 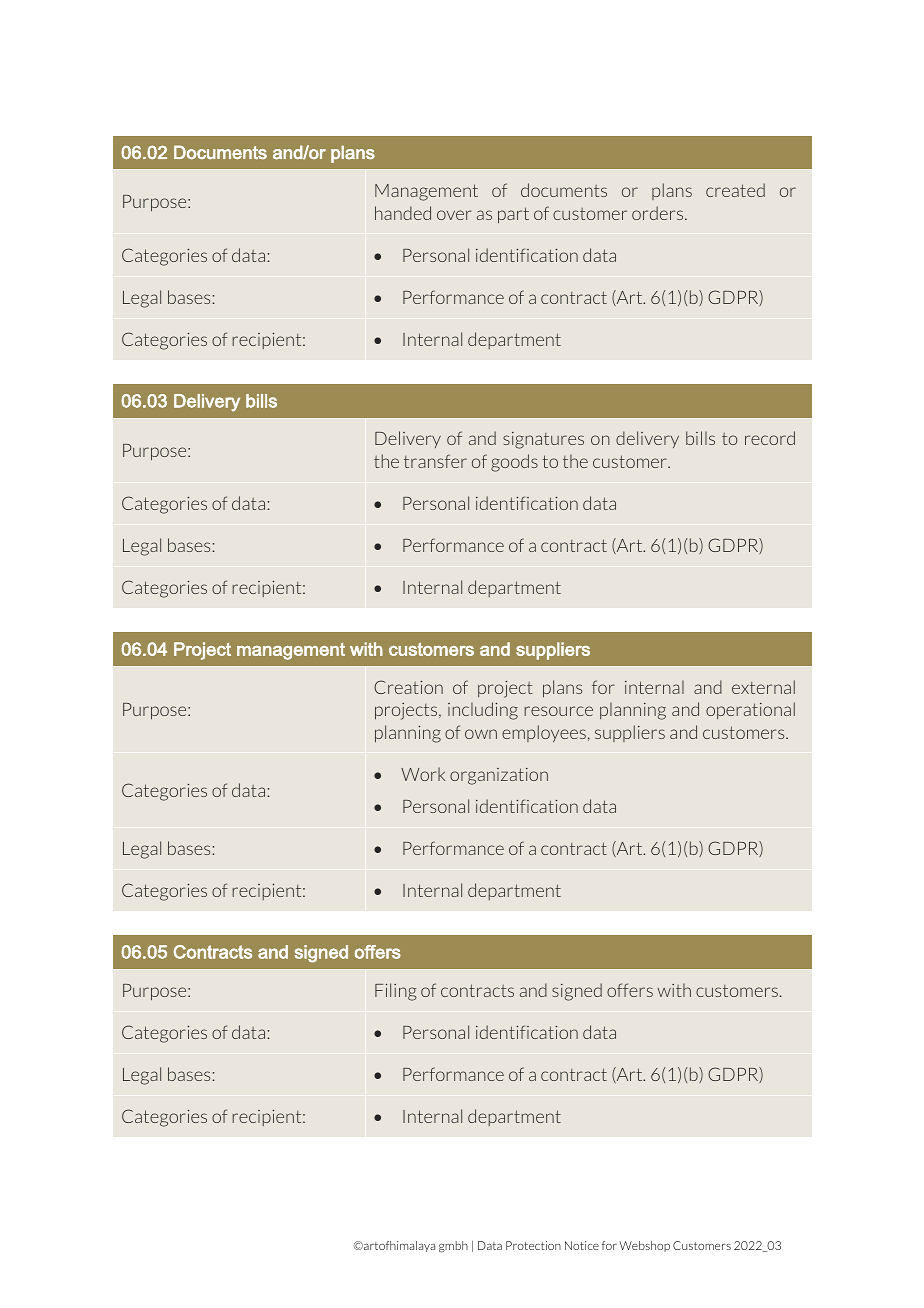 What do you see at coordinates (454, 215) in the image?
I see `over` at bounding box center [454, 215].
